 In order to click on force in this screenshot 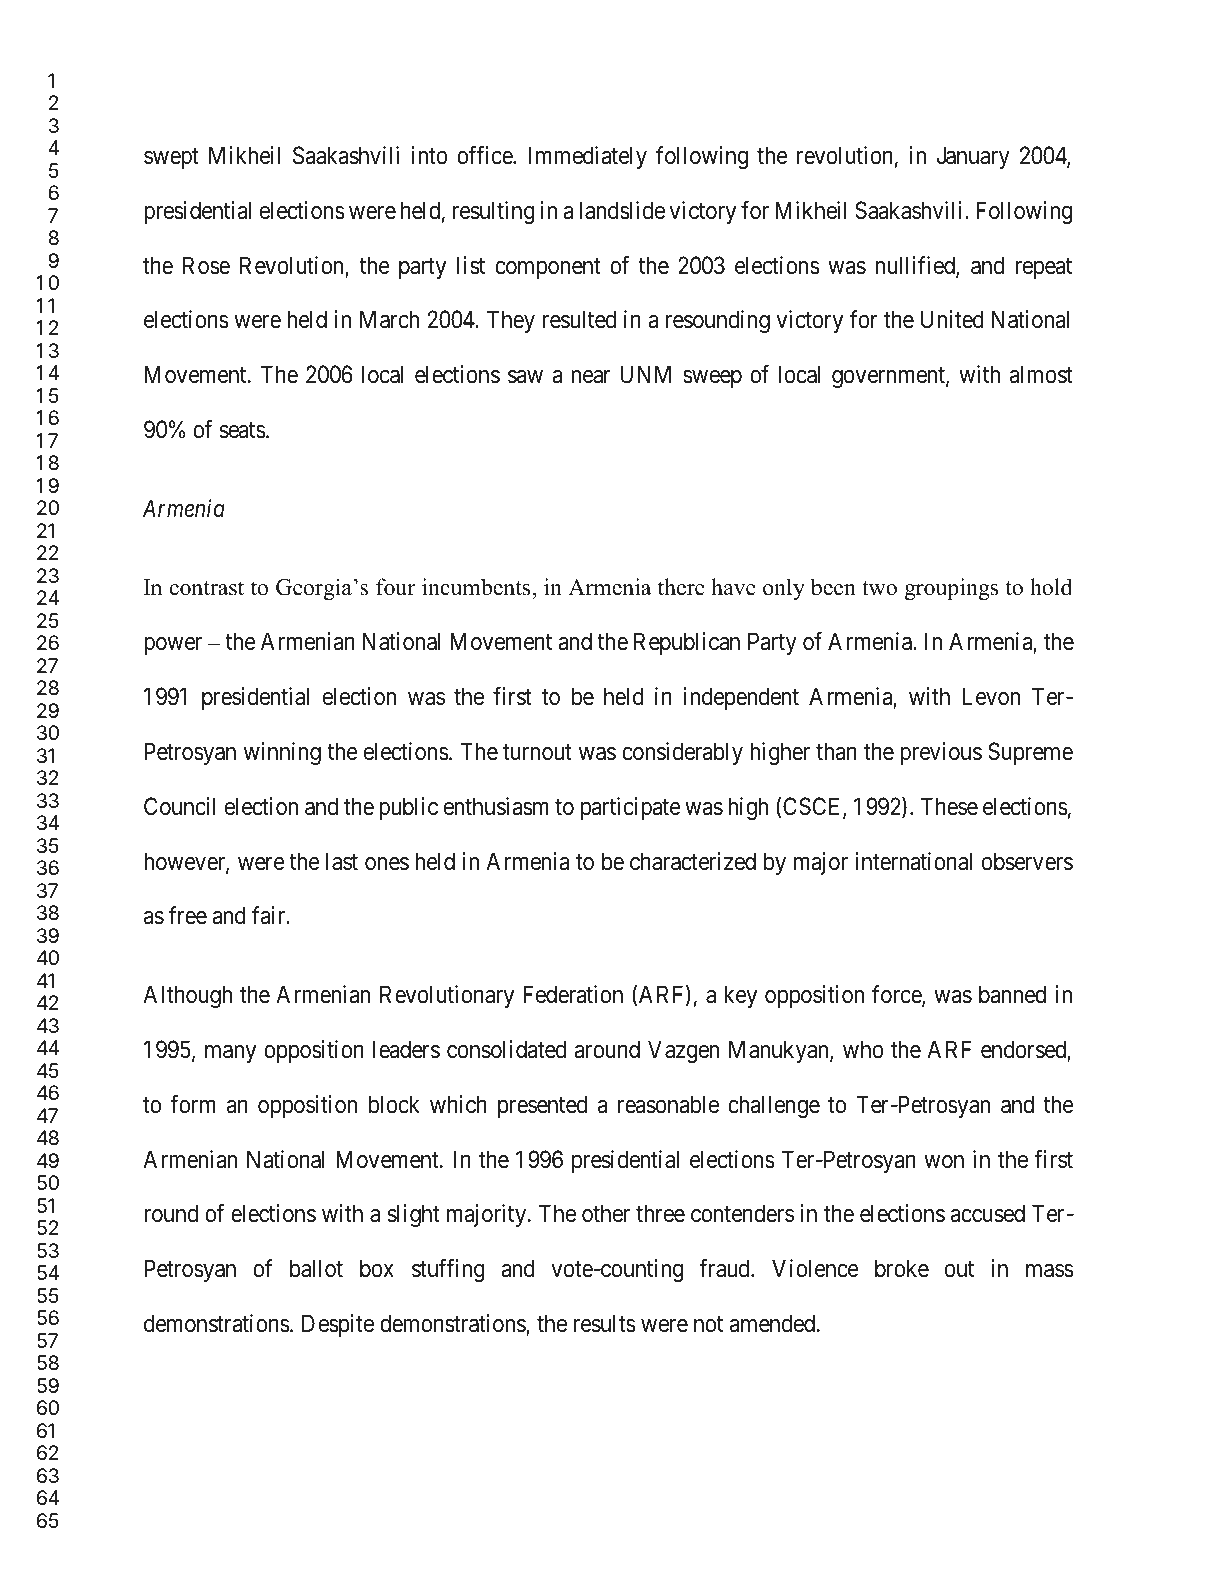, I will do `click(897, 995)`.
